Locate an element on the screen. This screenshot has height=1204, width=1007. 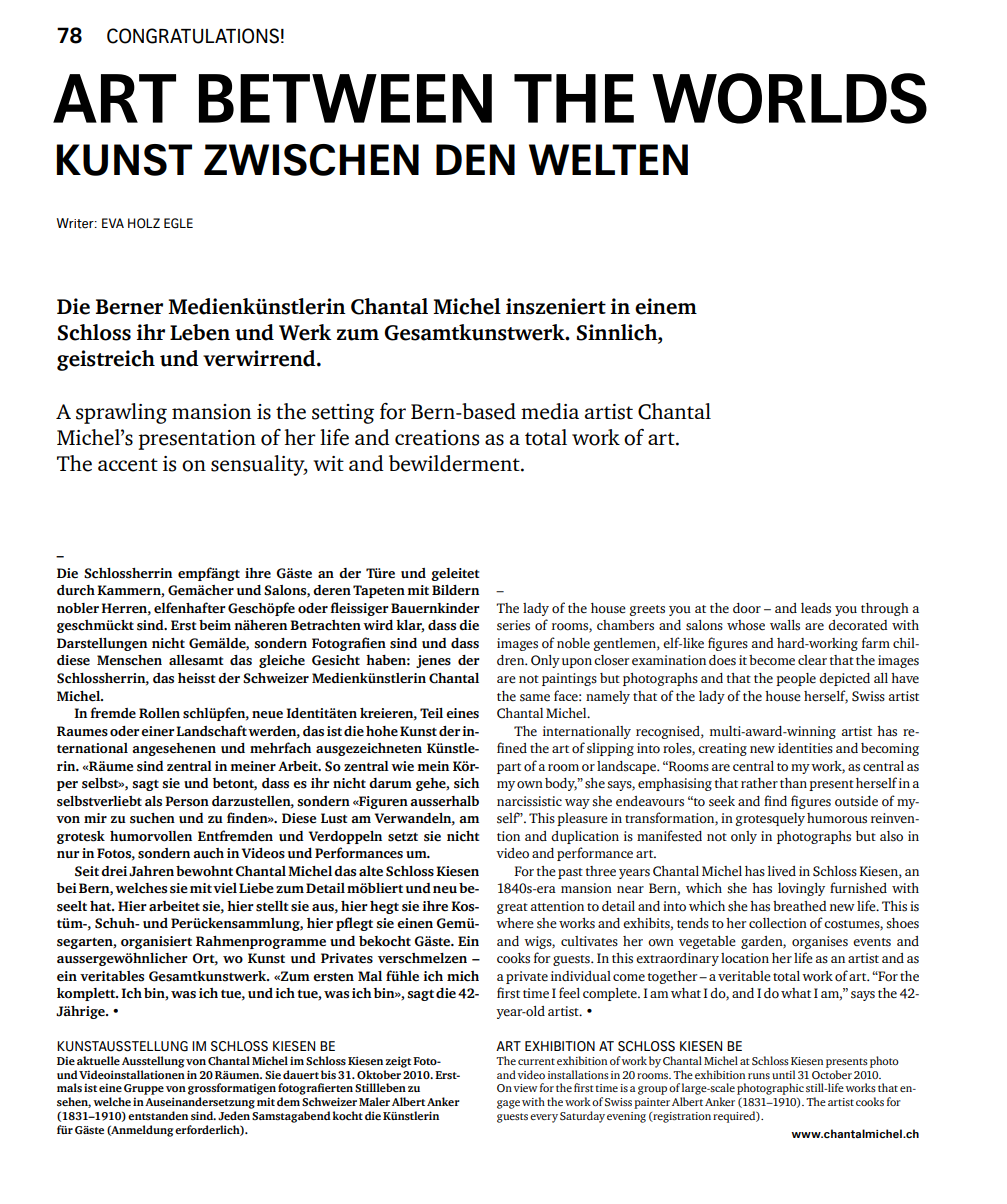
Eva is located at coordinates (113, 223).
